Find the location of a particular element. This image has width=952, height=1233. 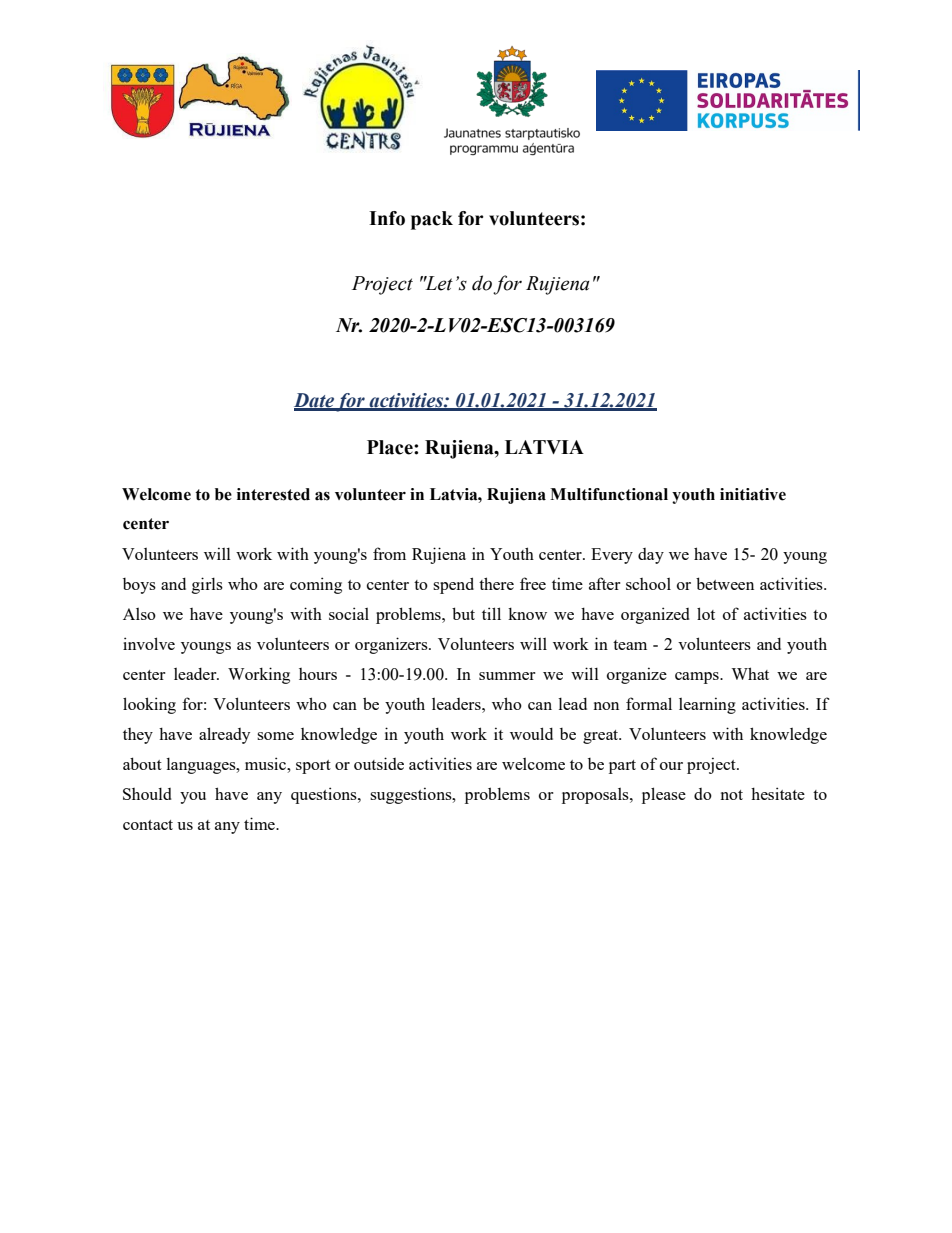

but is located at coordinates (463, 613).
